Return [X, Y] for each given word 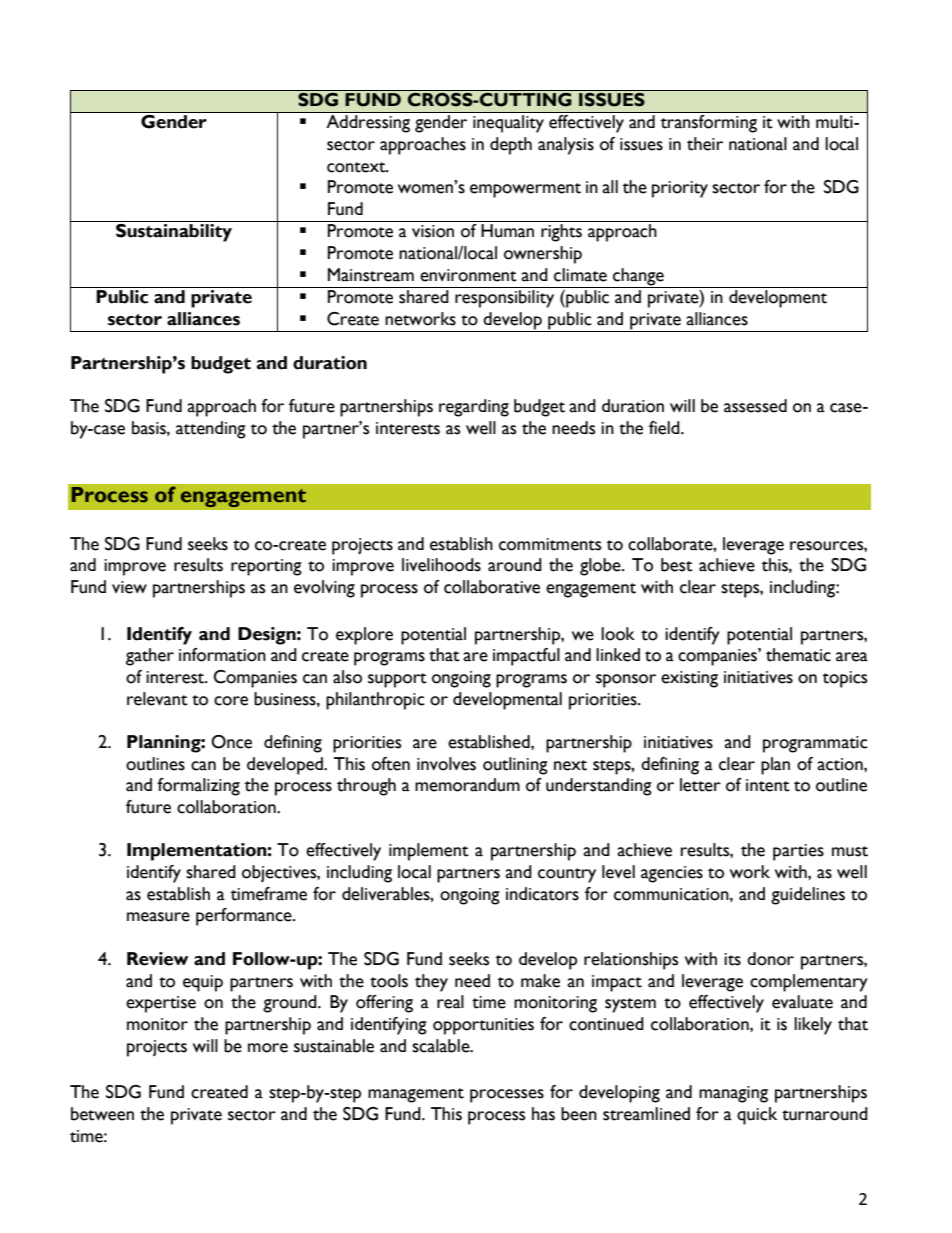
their [705, 144]
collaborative [492, 587]
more [268, 1048]
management [416, 1095]
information [222, 655]
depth [511, 146]
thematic [798, 655]
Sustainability [174, 233]
